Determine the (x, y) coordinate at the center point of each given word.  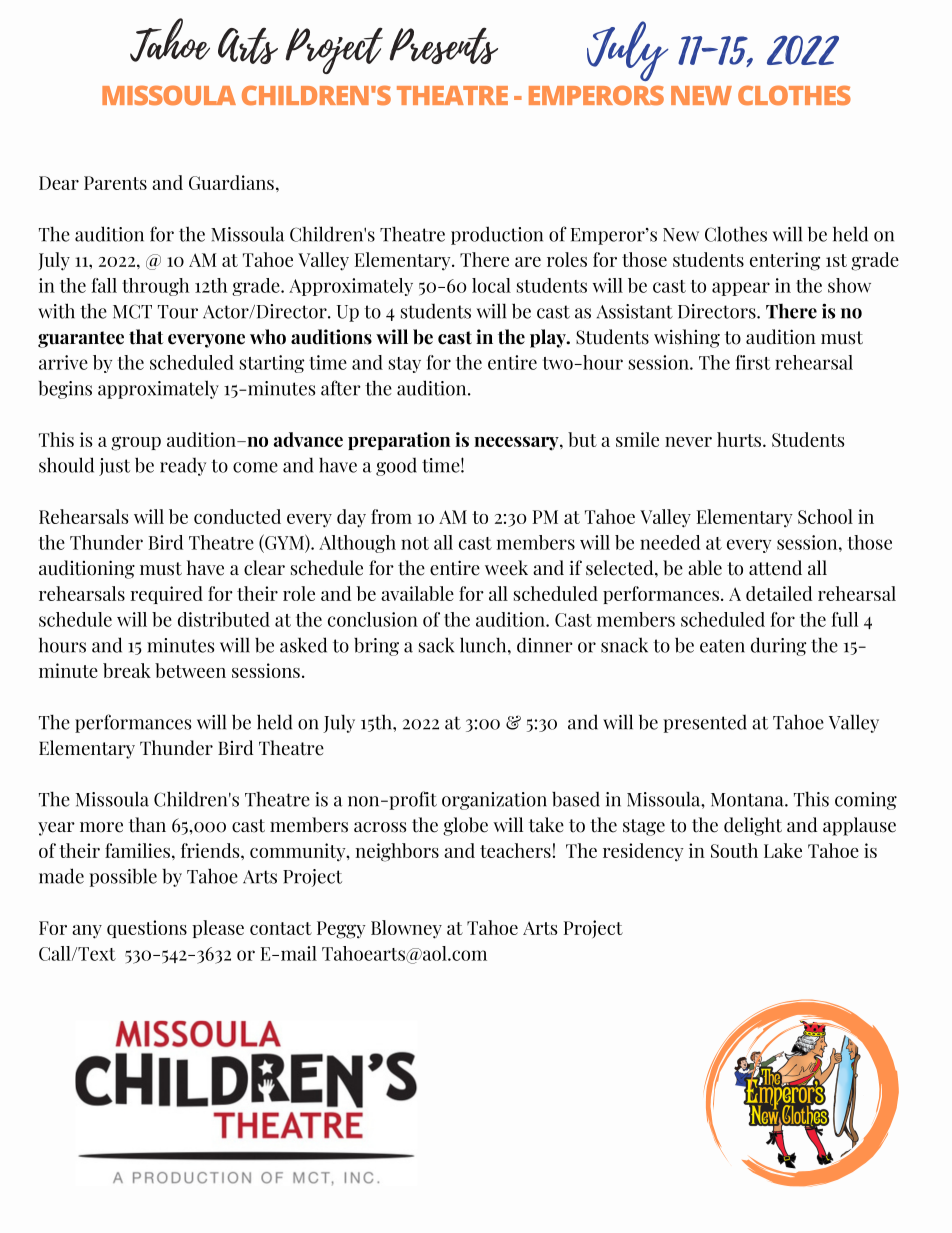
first (753, 362)
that (146, 337)
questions (147, 929)
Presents (443, 45)
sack (436, 645)
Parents (115, 183)
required (167, 595)
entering (785, 261)
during (778, 646)
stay (405, 365)
